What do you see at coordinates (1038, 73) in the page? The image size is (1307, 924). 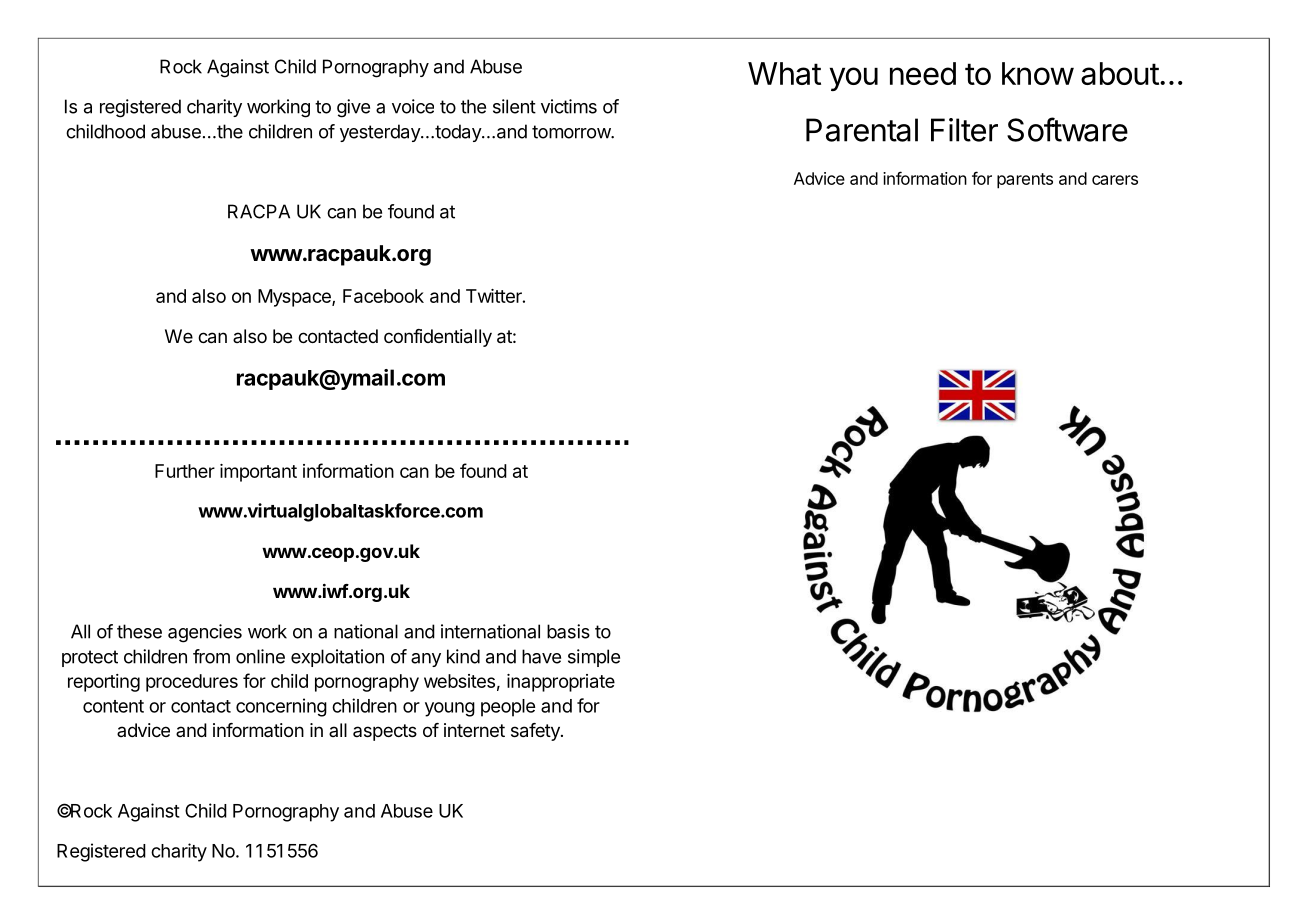 I see `know` at bounding box center [1038, 73].
